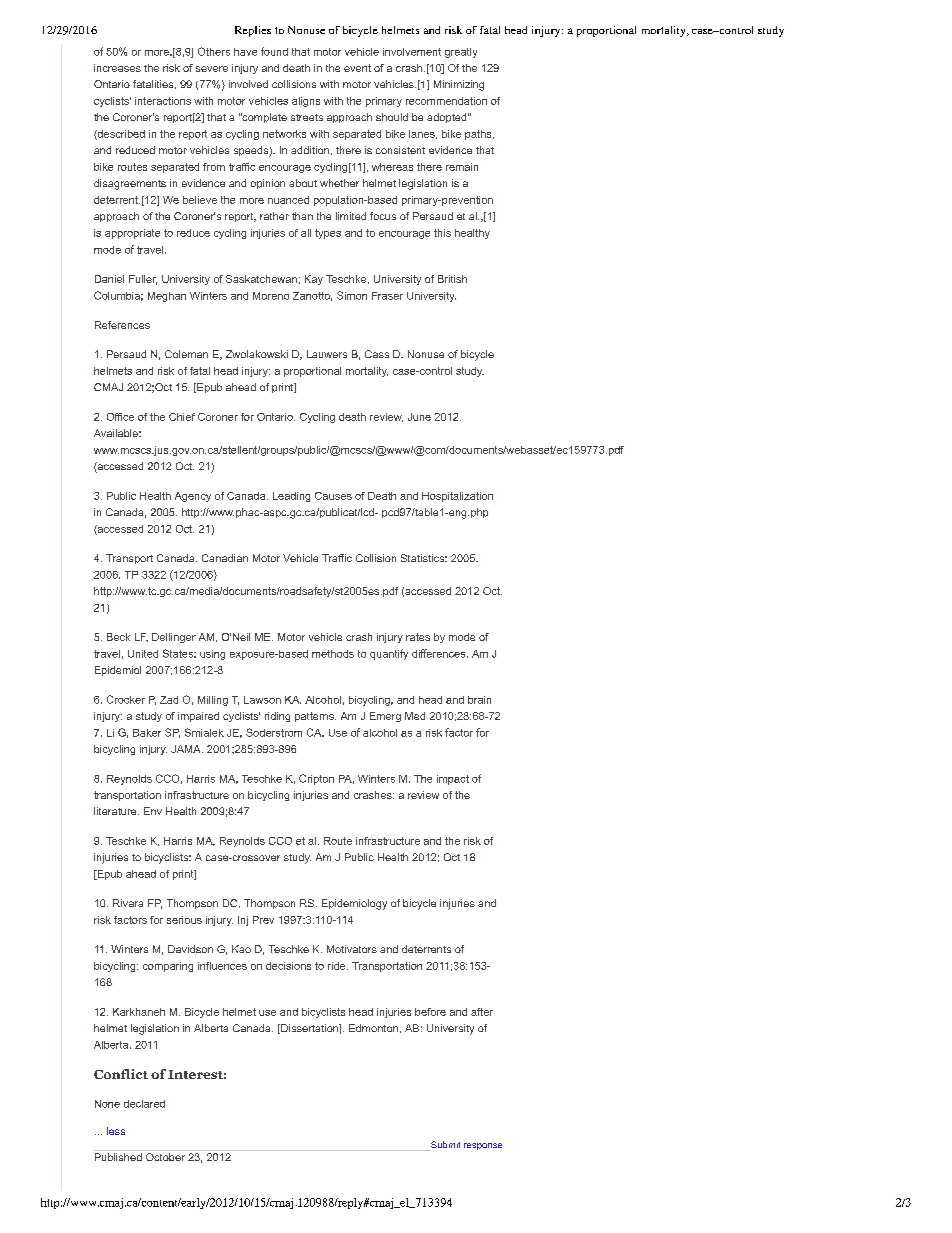  Describe the element at coordinates (147, 733) in the screenshot. I see `Baker` at that location.
